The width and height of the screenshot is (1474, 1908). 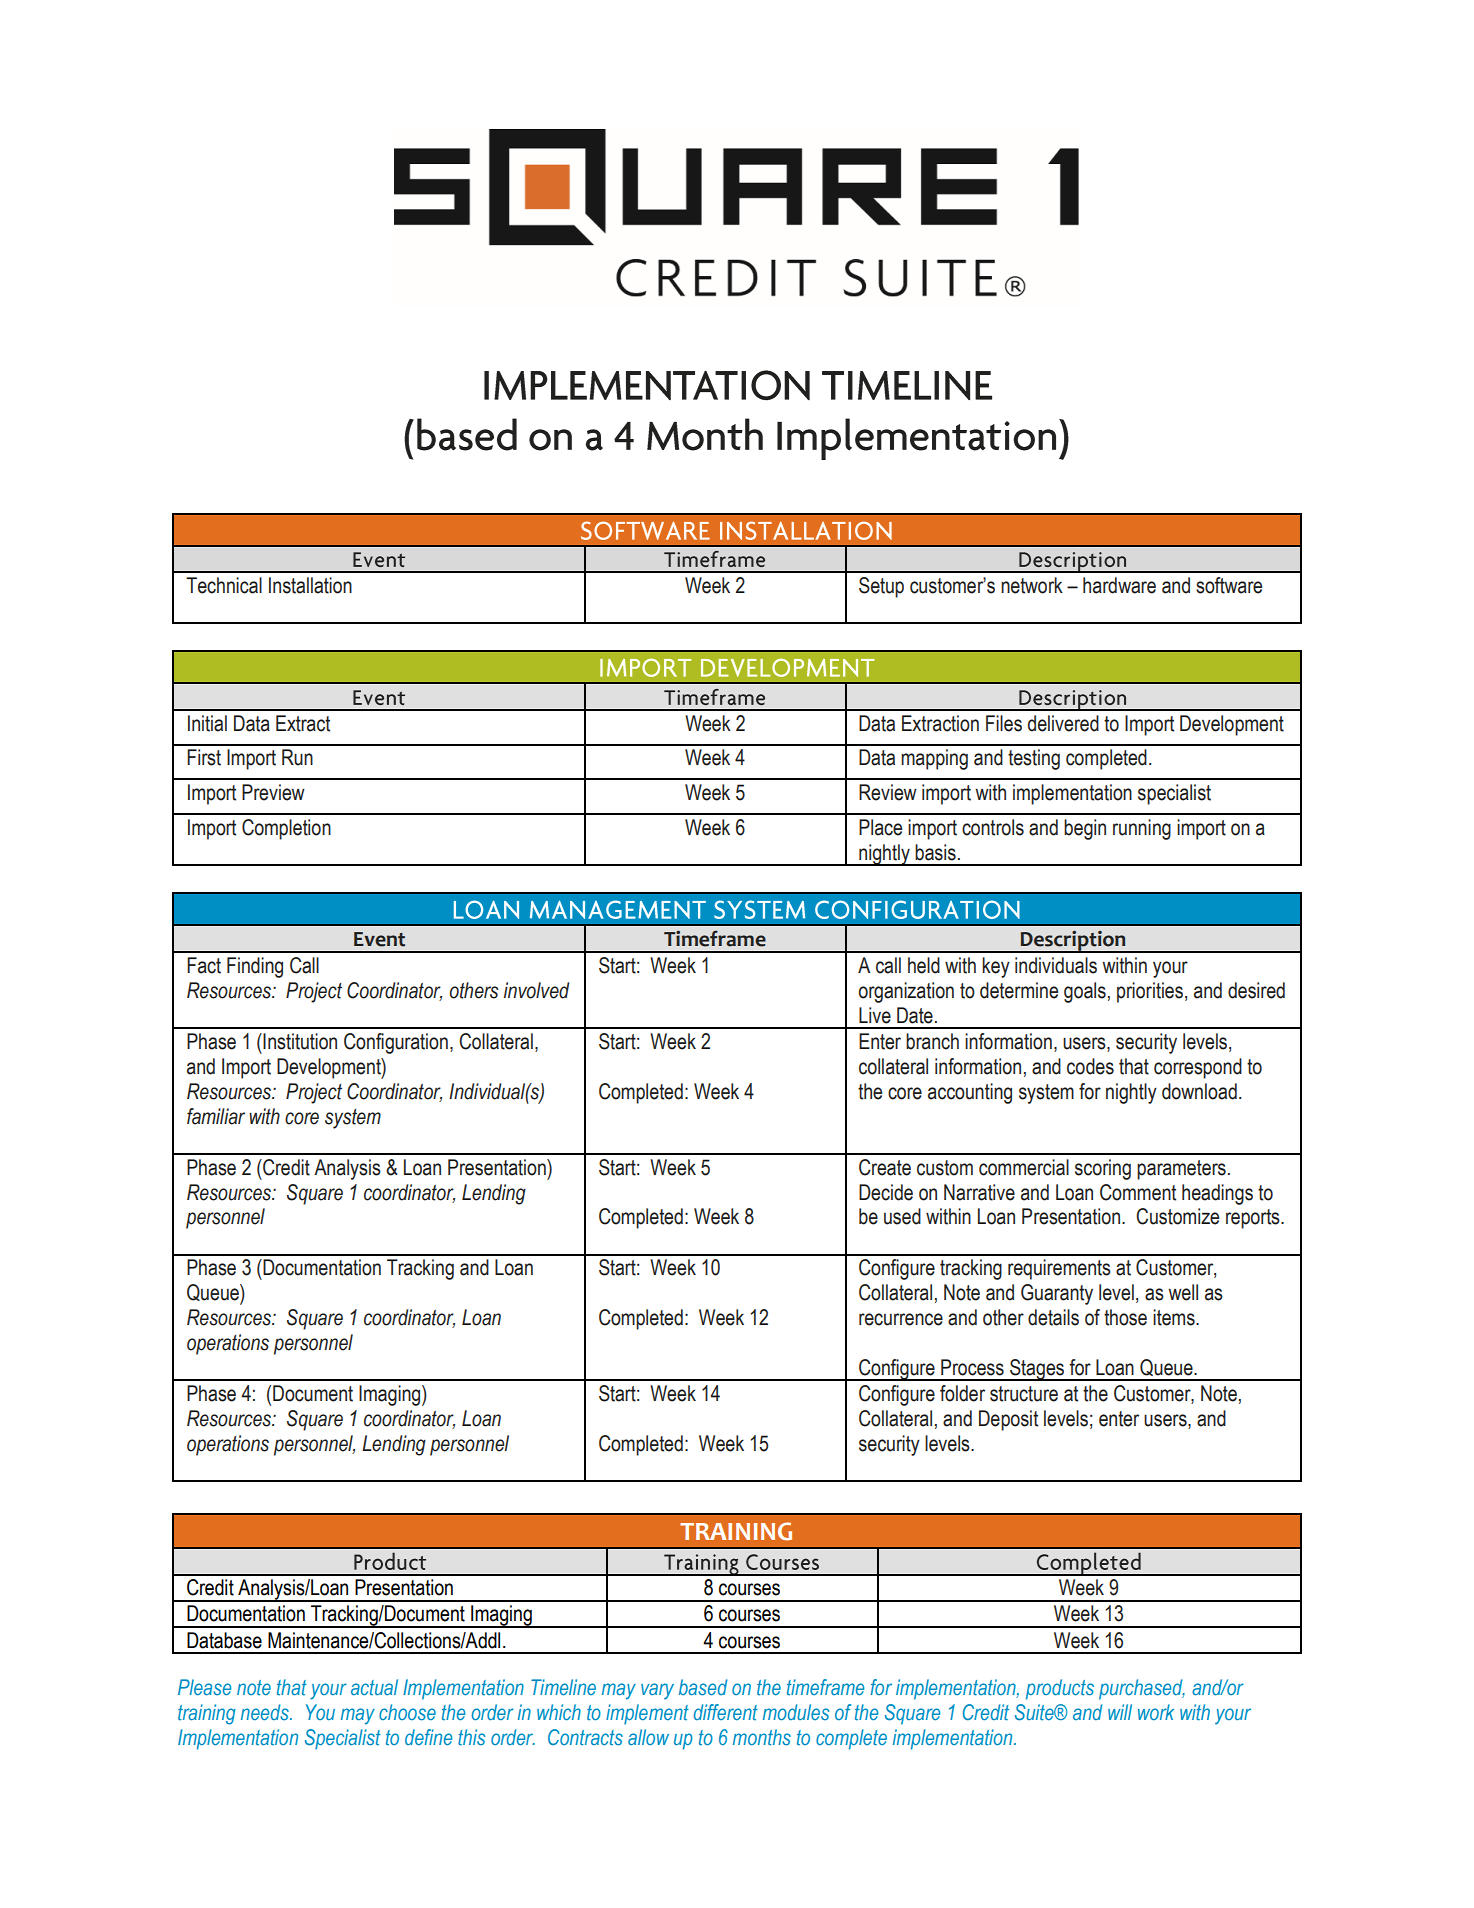 I want to click on hardware, so click(x=1119, y=585).
